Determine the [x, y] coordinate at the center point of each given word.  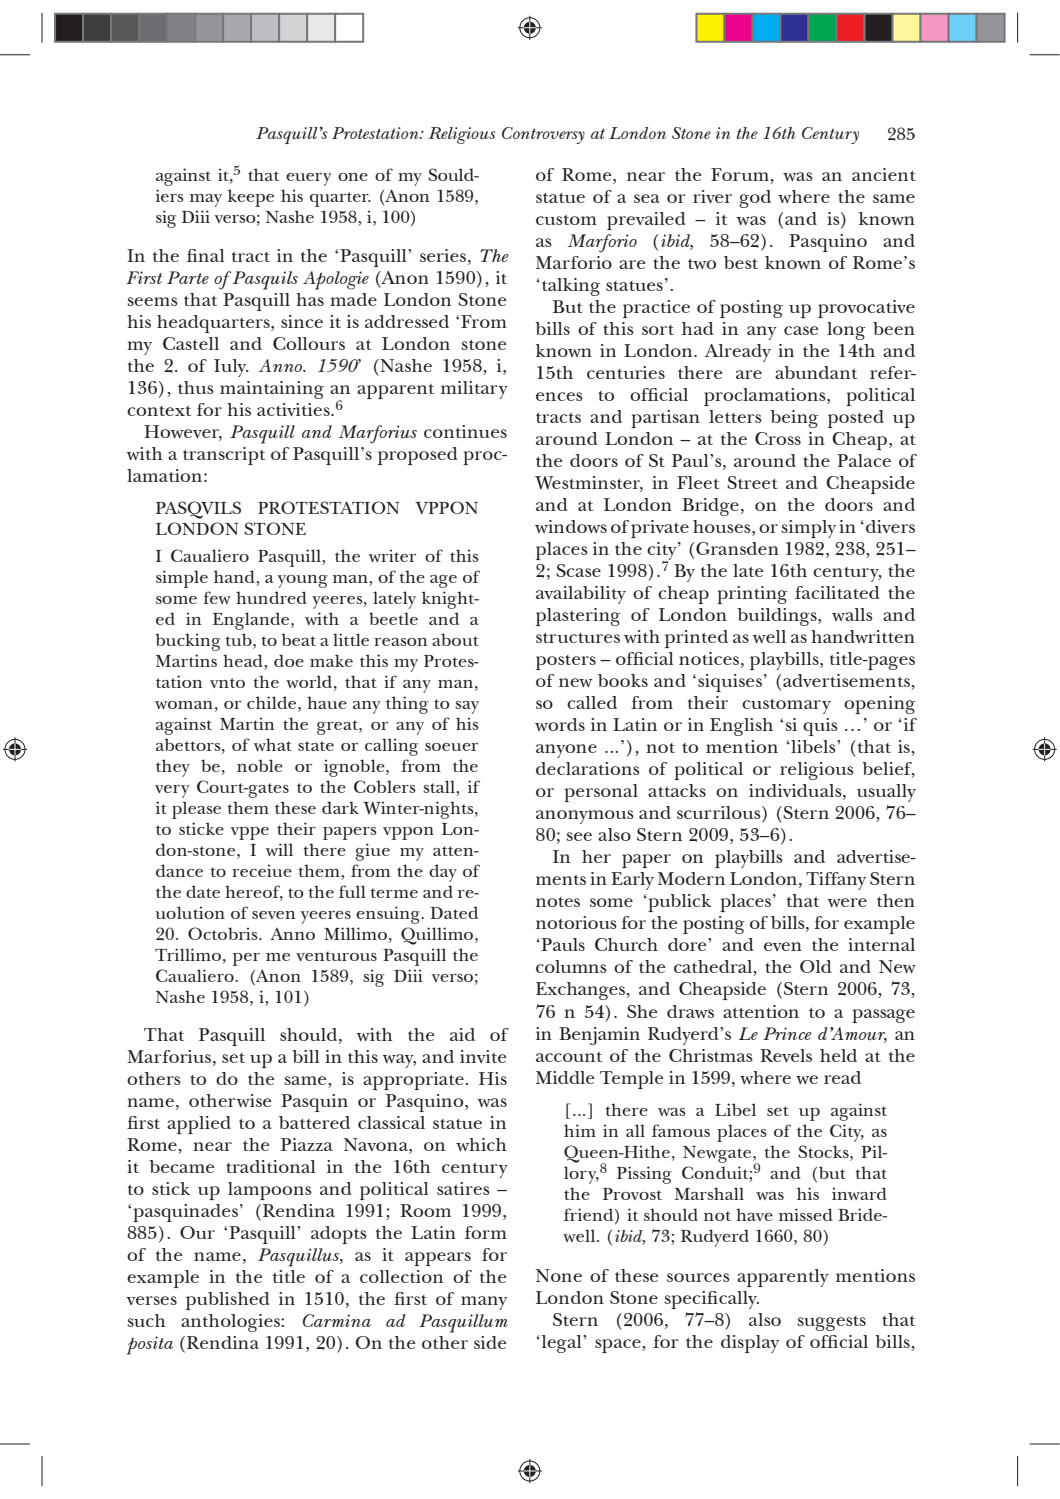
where [804, 196]
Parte [188, 277]
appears [438, 1259]
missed [806, 1214]
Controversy [543, 135]
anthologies [231, 1323]
